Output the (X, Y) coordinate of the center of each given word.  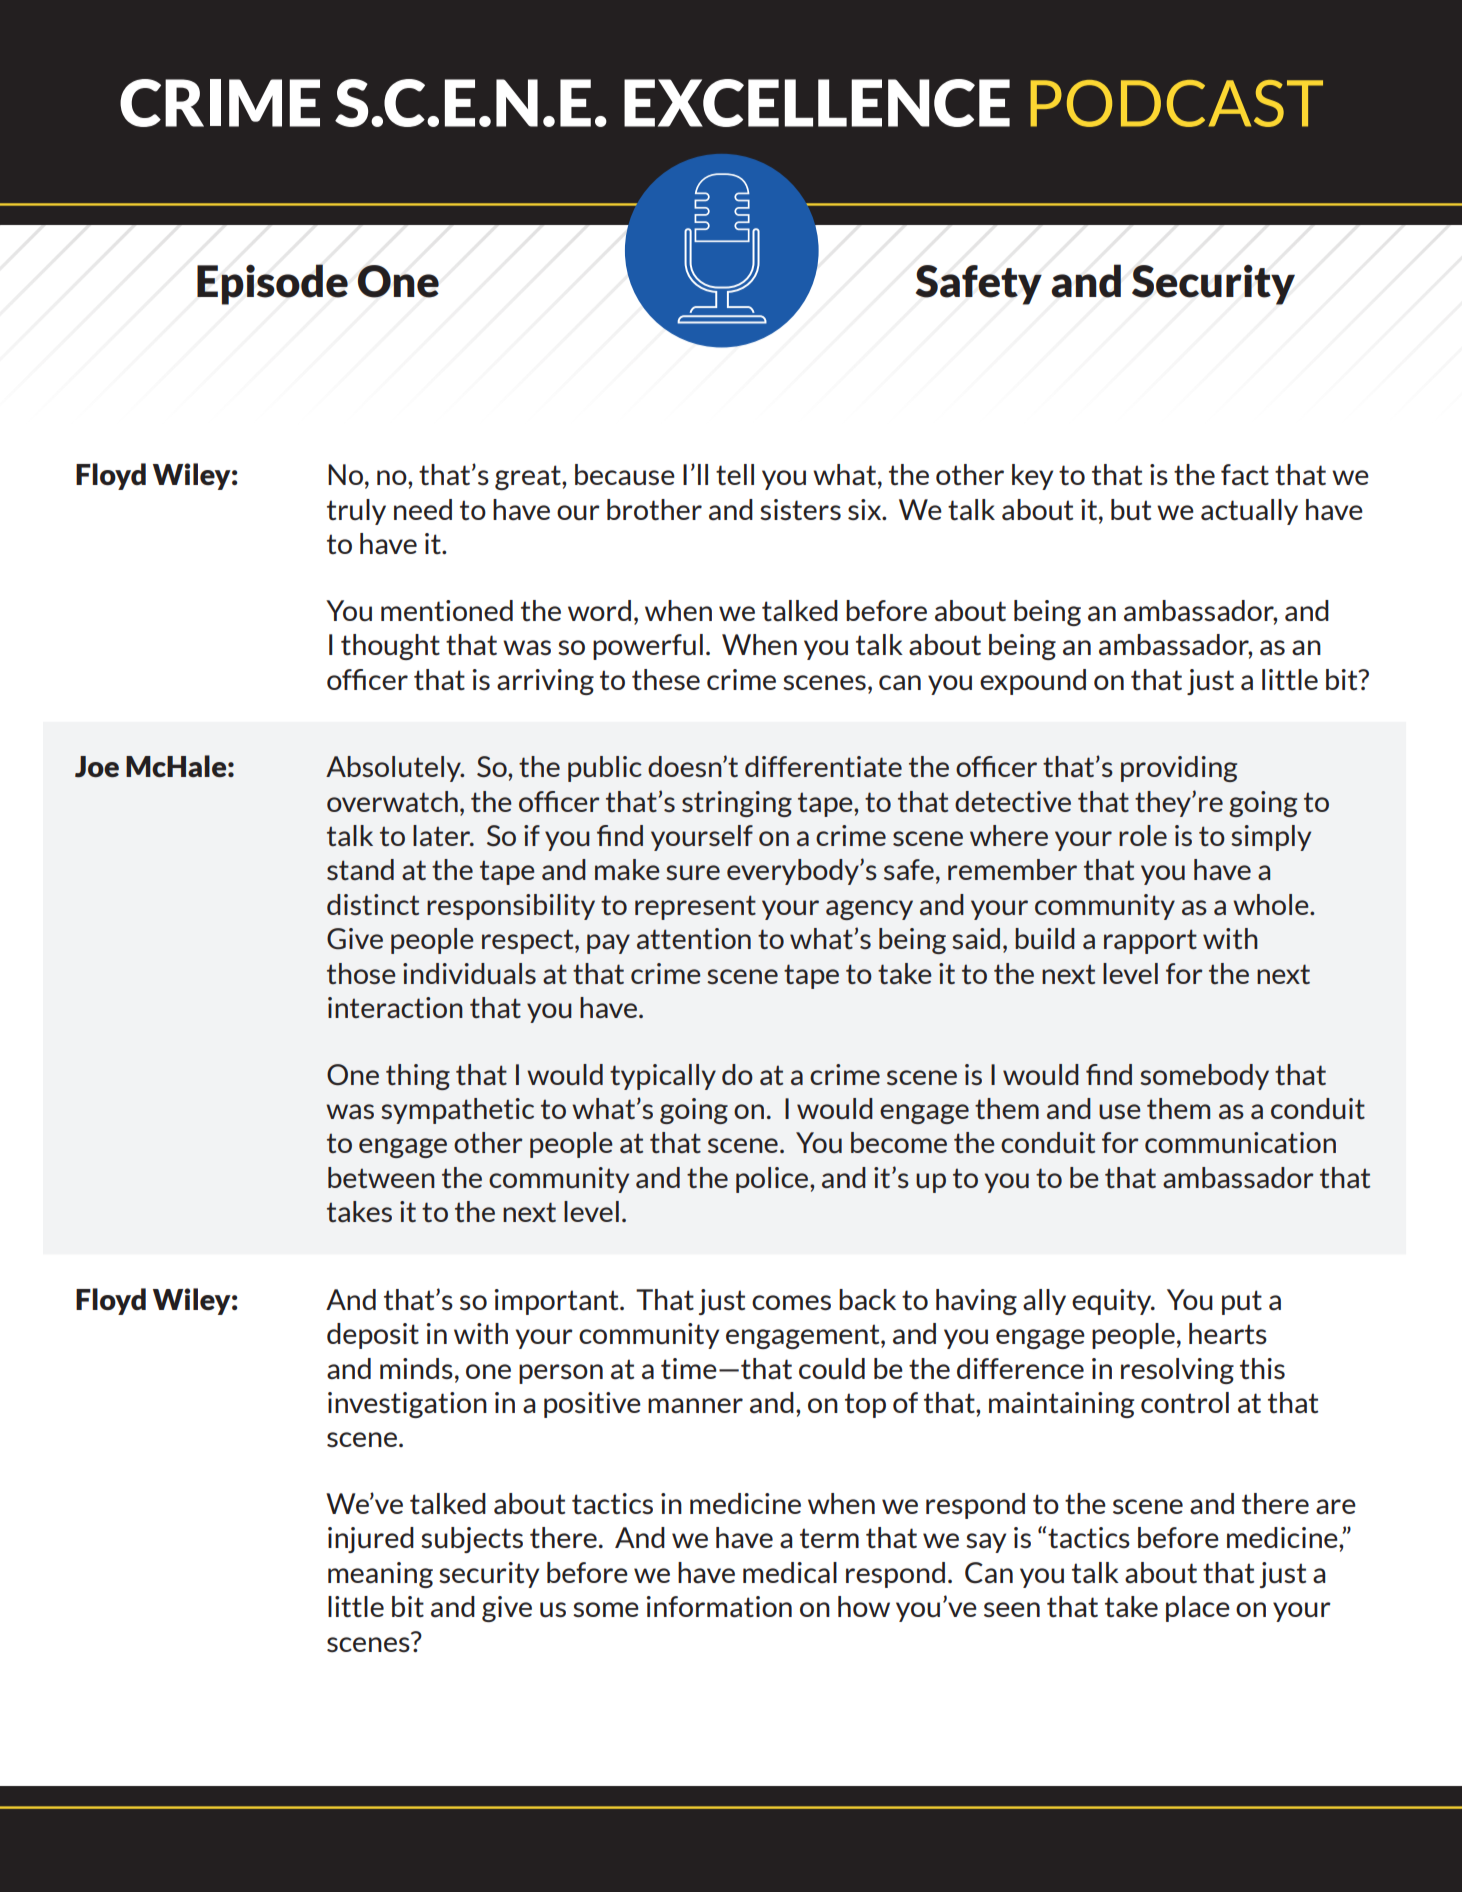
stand (360, 869)
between (381, 1177)
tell (735, 475)
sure (693, 872)
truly (356, 512)
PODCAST (1176, 103)
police (773, 1180)
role (1143, 835)
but (1131, 509)
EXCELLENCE (817, 103)
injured (371, 1540)
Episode (272, 284)
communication (1240, 1142)
